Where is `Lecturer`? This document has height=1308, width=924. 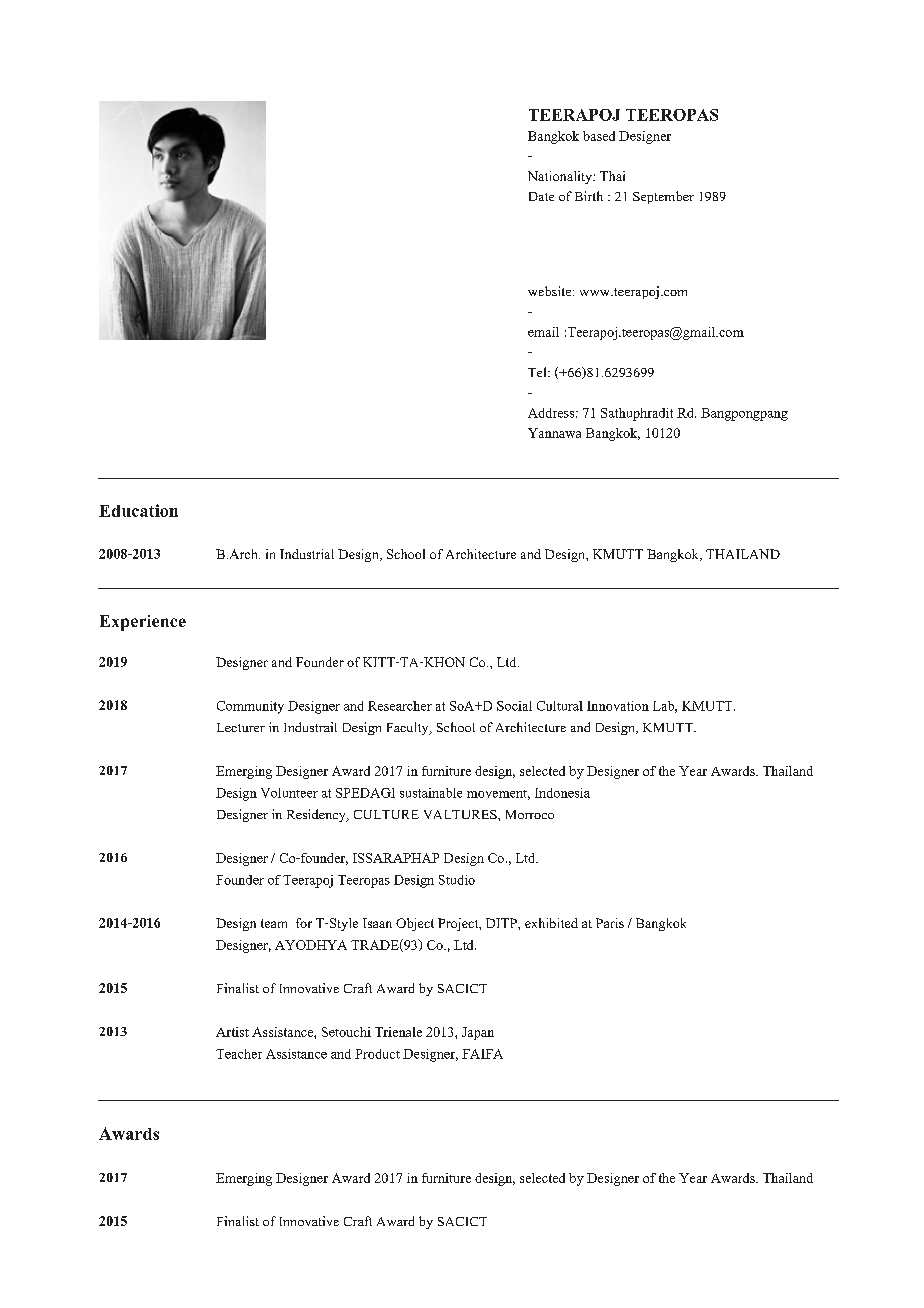 Lecturer is located at coordinates (241, 727).
